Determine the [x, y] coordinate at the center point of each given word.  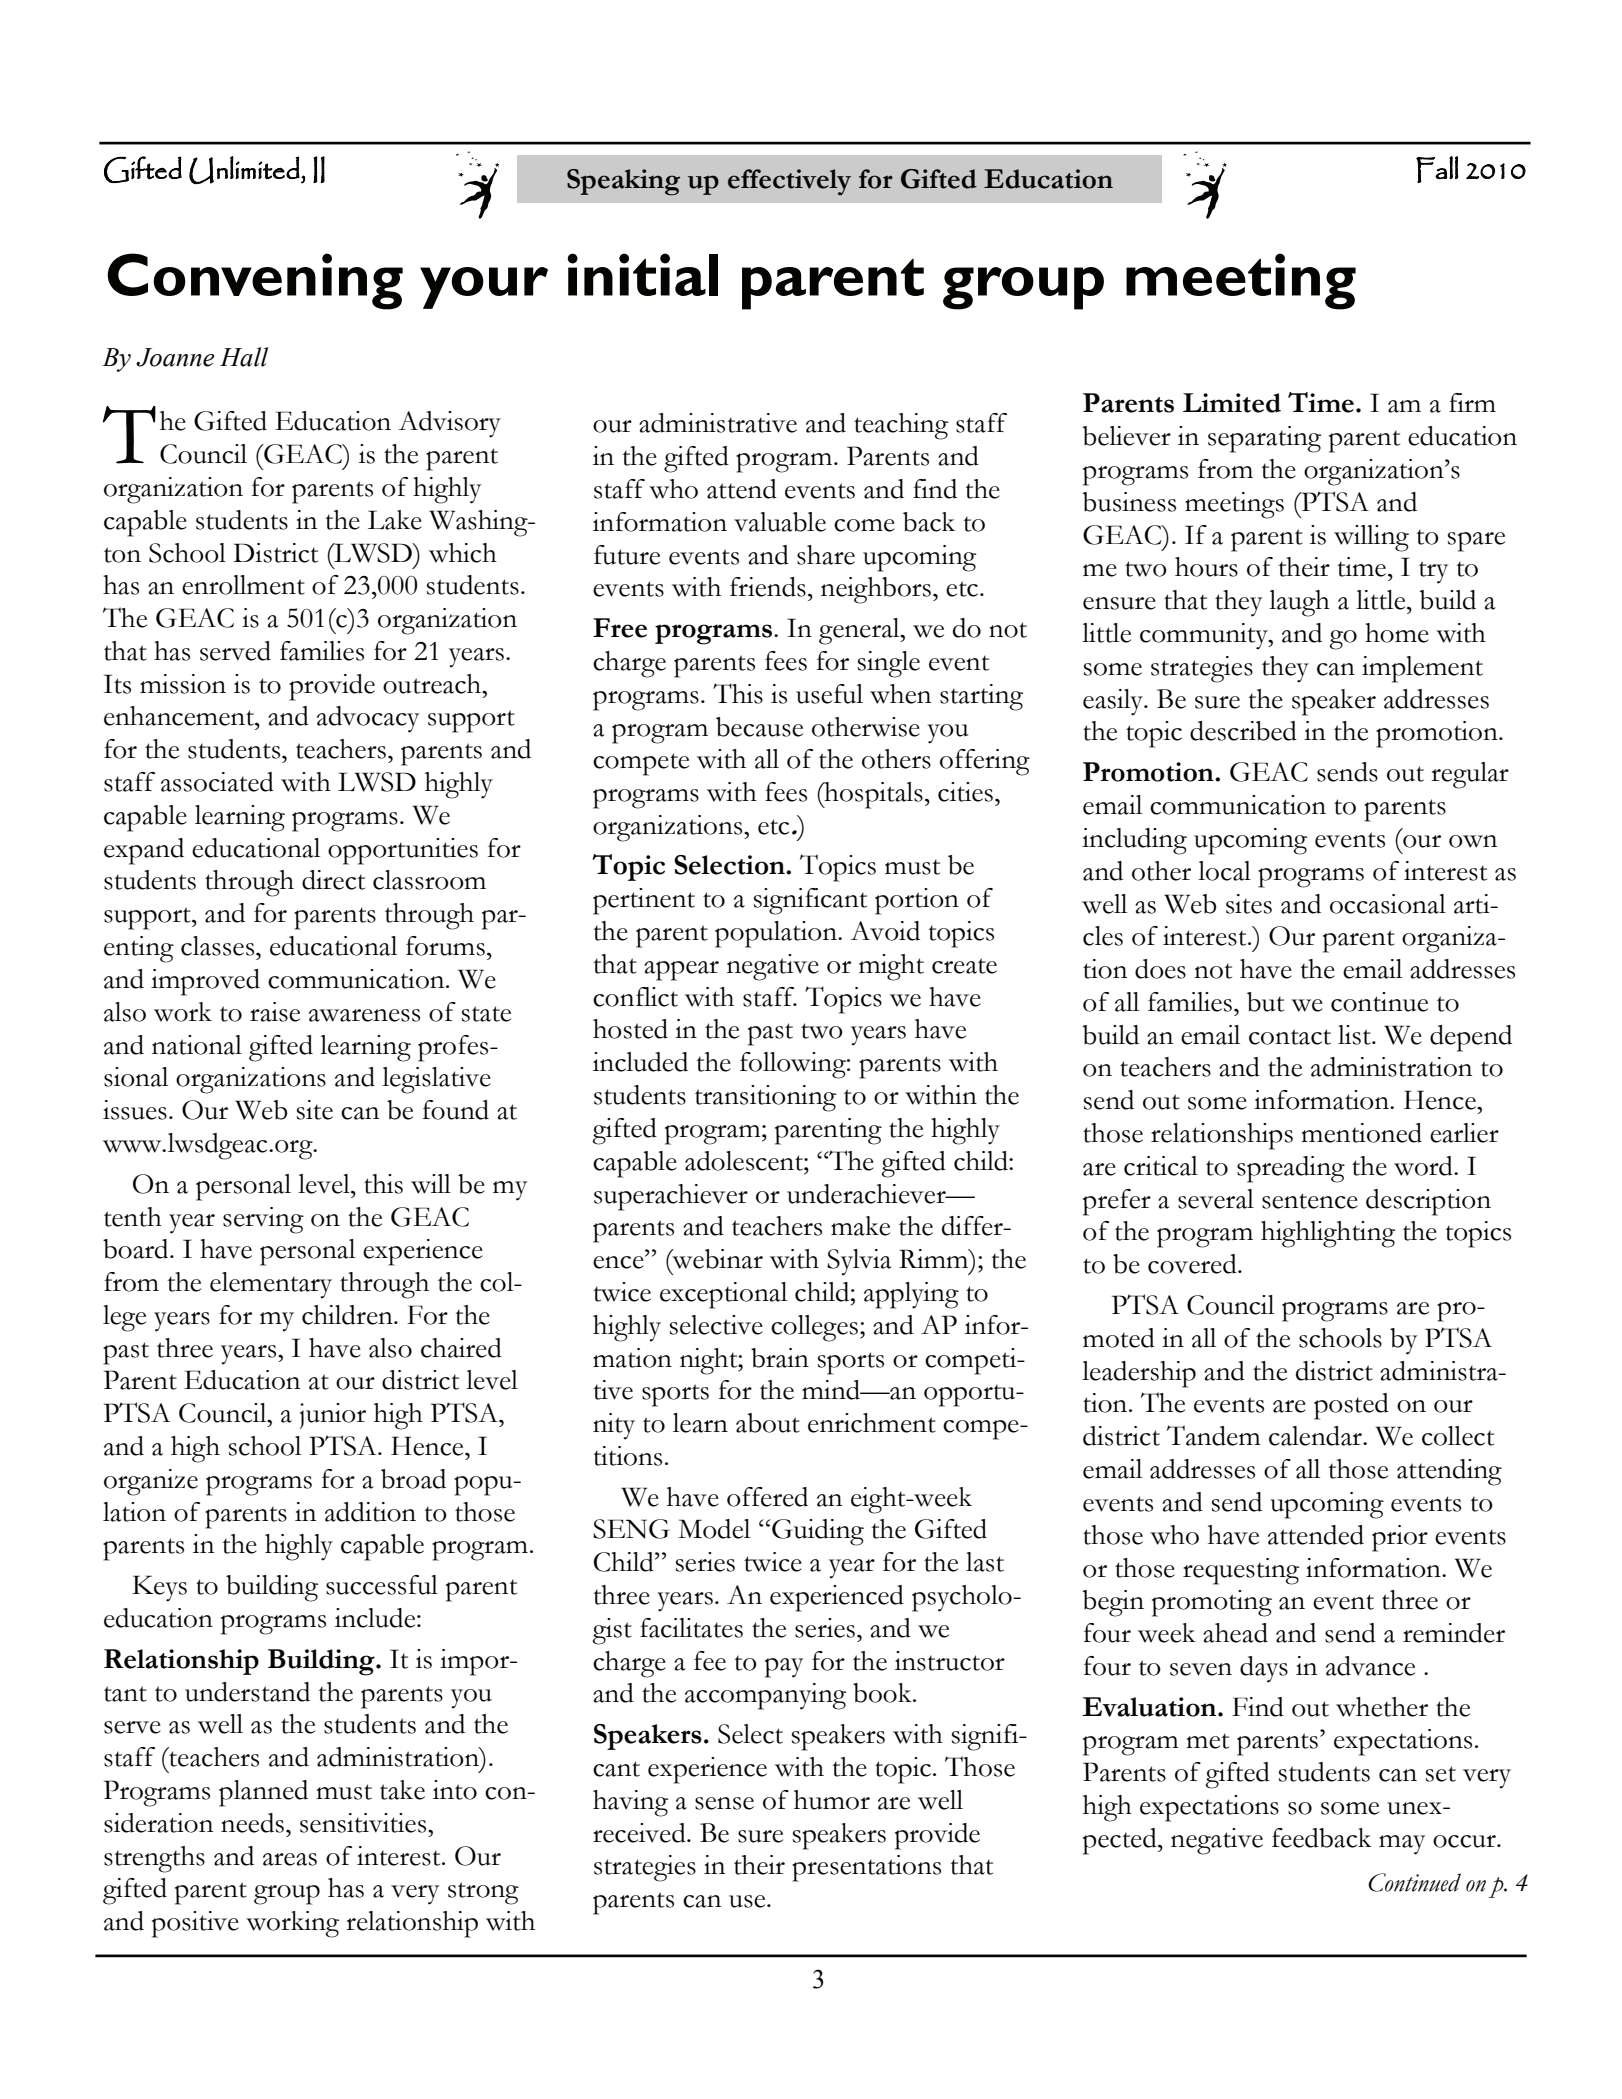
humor [832, 1800]
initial [642, 274]
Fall [1437, 169]
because [759, 727]
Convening [255, 281]
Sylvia [859, 1262]
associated [217, 782]
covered [1193, 1264]
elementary [271, 1285]
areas [290, 1859]
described [1243, 731]
